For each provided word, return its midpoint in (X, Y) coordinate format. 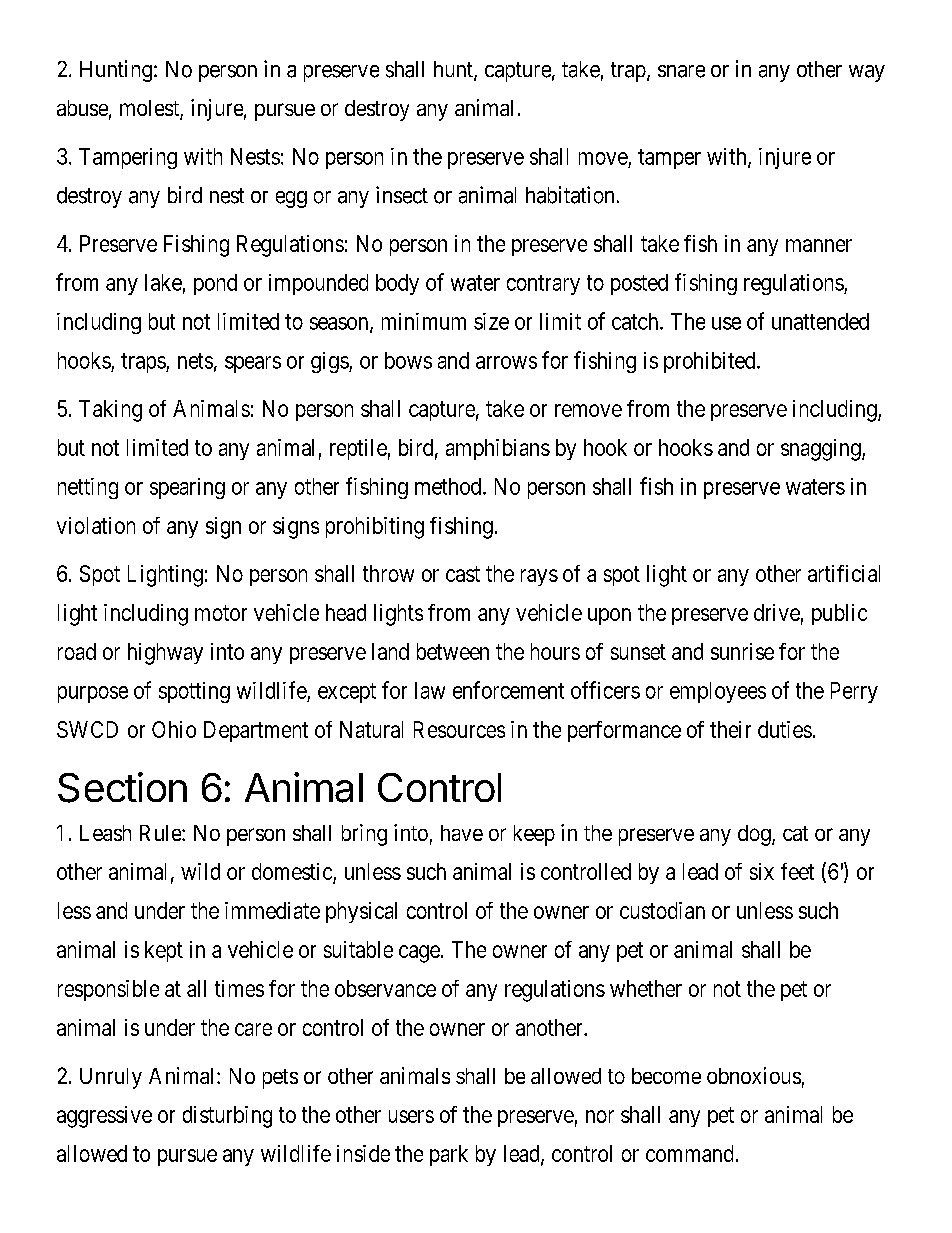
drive (777, 612)
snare (681, 71)
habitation (570, 195)
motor (221, 613)
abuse (82, 108)
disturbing (227, 1117)
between (453, 651)
